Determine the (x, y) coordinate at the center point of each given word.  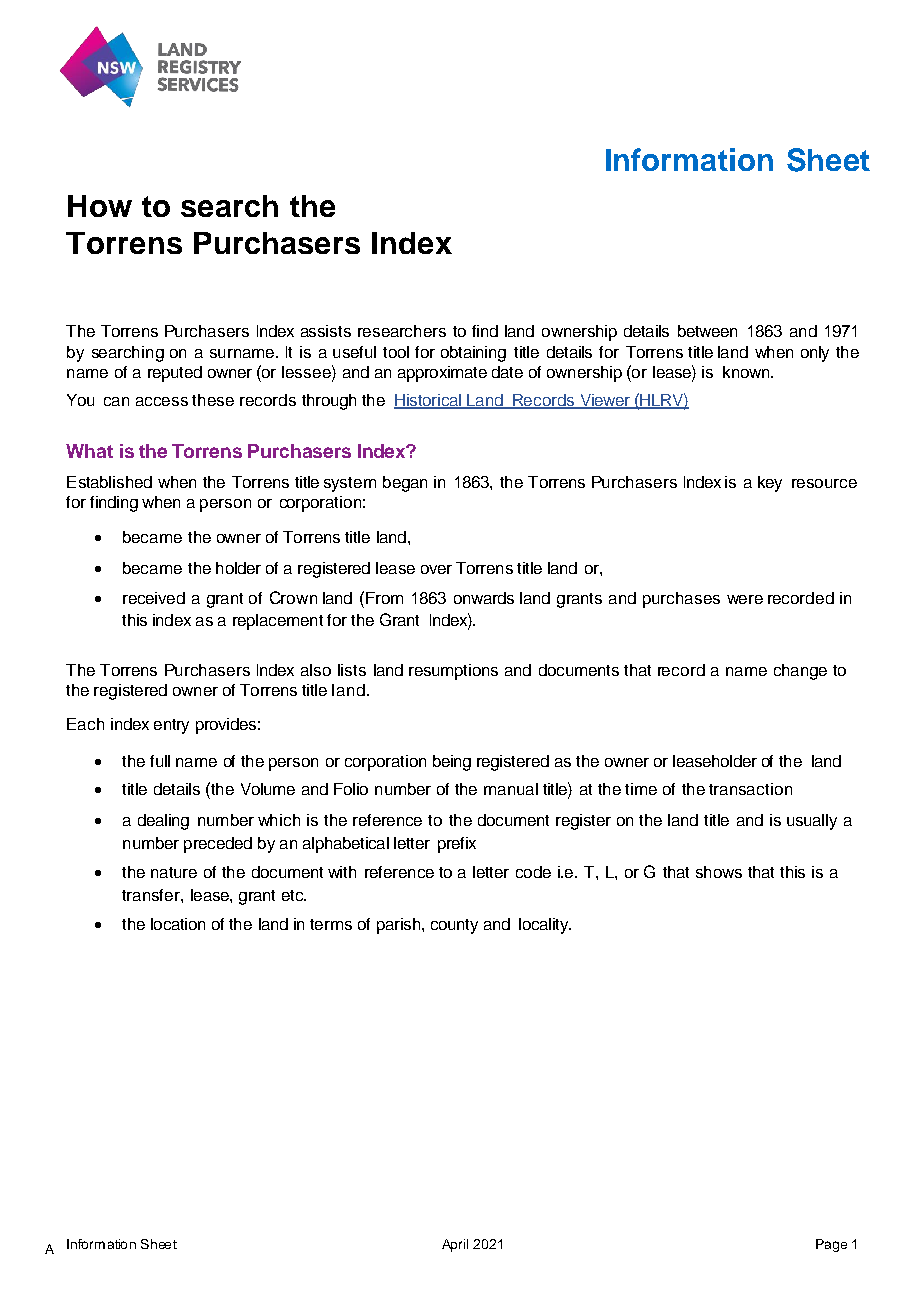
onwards (484, 598)
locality (545, 926)
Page (831, 1245)
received (154, 598)
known (747, 372)
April (455, 1245)
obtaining (473, 354)
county (454, 926)
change (800, 672)
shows (719, 872)
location (178, 924)
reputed (175, 374)
